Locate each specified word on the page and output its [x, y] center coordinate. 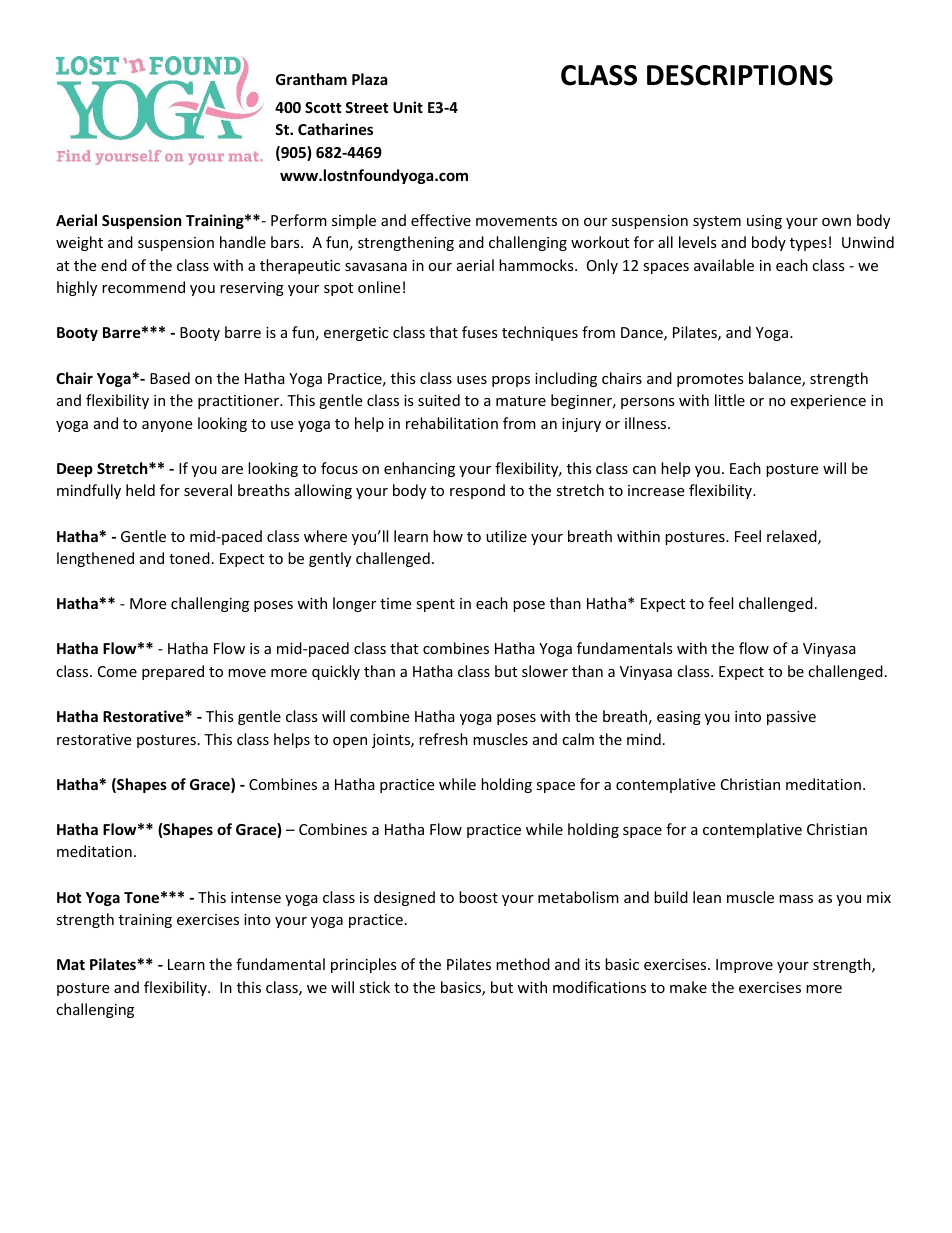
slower [545, 671]
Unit [408, 107]
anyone [167, 426]
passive [791, 718]
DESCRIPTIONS [740, 75]
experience [828, 402]
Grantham [311, 79]
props [511, 381]
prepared [173, 672]
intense [256, 897]
